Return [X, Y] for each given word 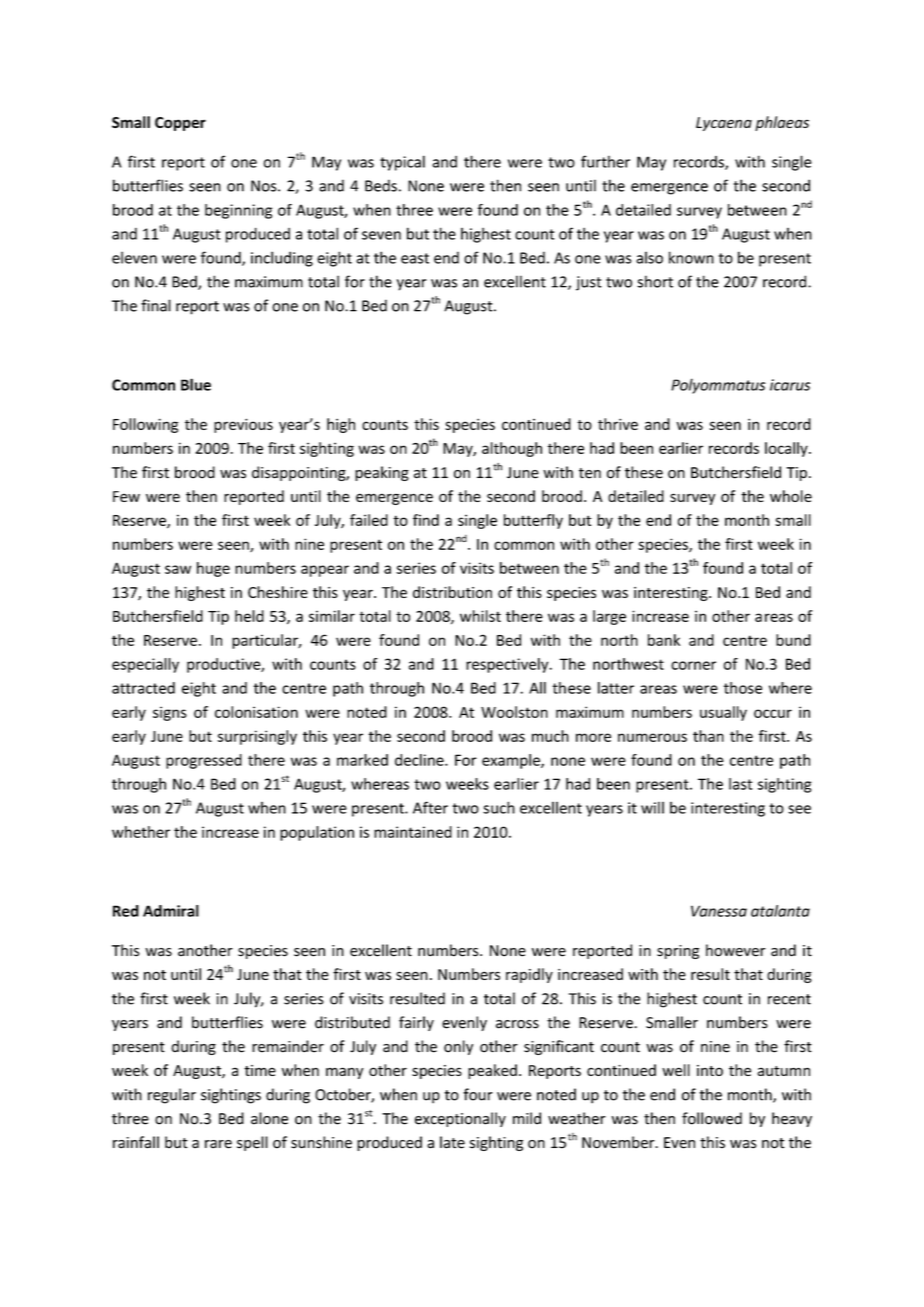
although [512, 449]
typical [402, 163]
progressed [204, 761]
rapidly [529, 975]
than [708, 736]
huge [213, 569]
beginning [238, 211]
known [691, 257]
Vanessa [719, 911]
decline [420, 760]
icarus [790, 385]
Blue [196, 384]
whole [791, 496]
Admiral [171, 911]
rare [218, 1144]
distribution [452, 592]
